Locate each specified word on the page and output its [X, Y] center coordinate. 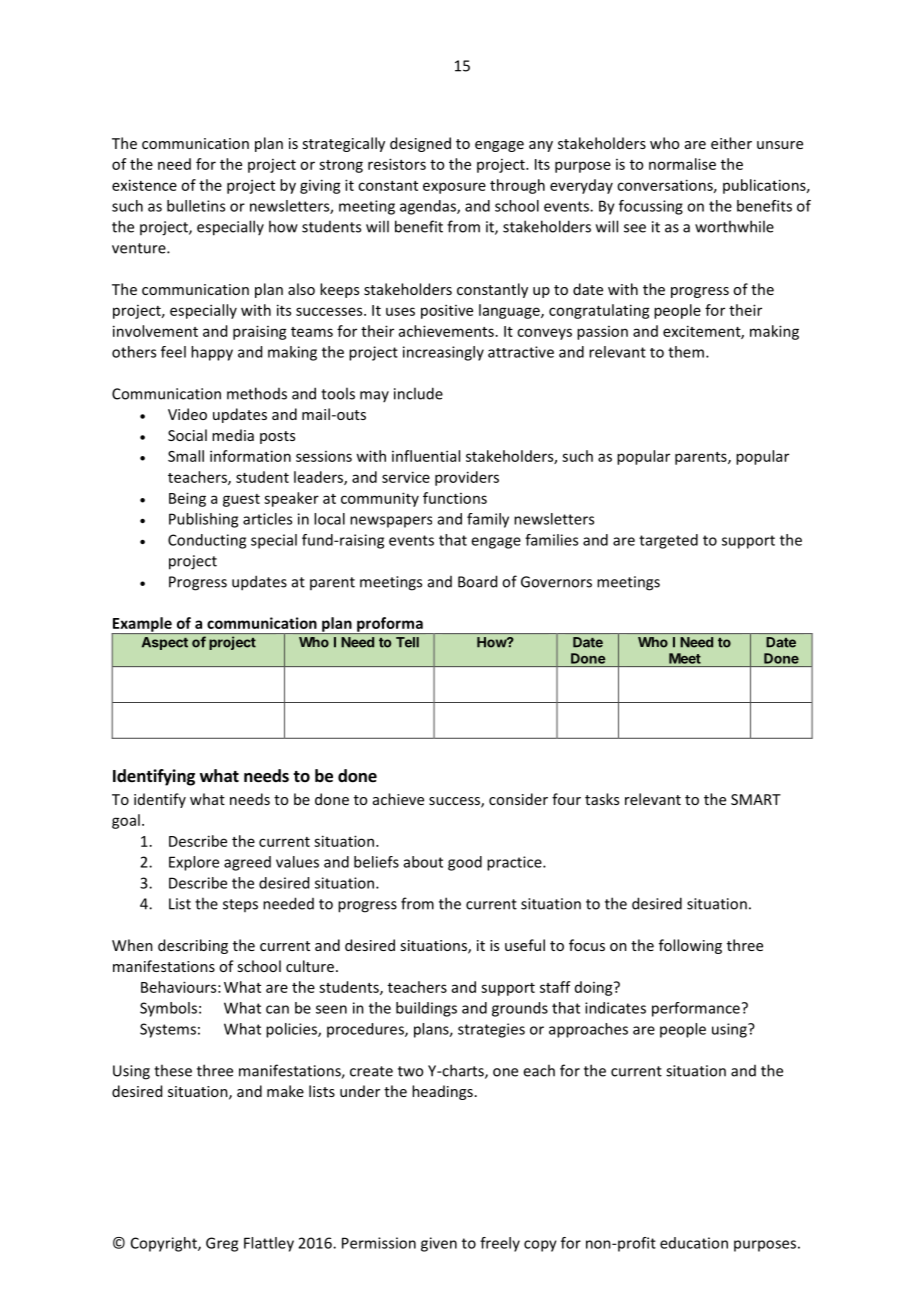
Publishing [203, 520]
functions [455, 498]
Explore [194, 863]
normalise [682, 164]
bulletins [196, 206]
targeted [668, 541]
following [690, 946]
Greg [222, 1244]
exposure [454, 188]
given [439, 1244]
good [465, 863]
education [694, 1243]
